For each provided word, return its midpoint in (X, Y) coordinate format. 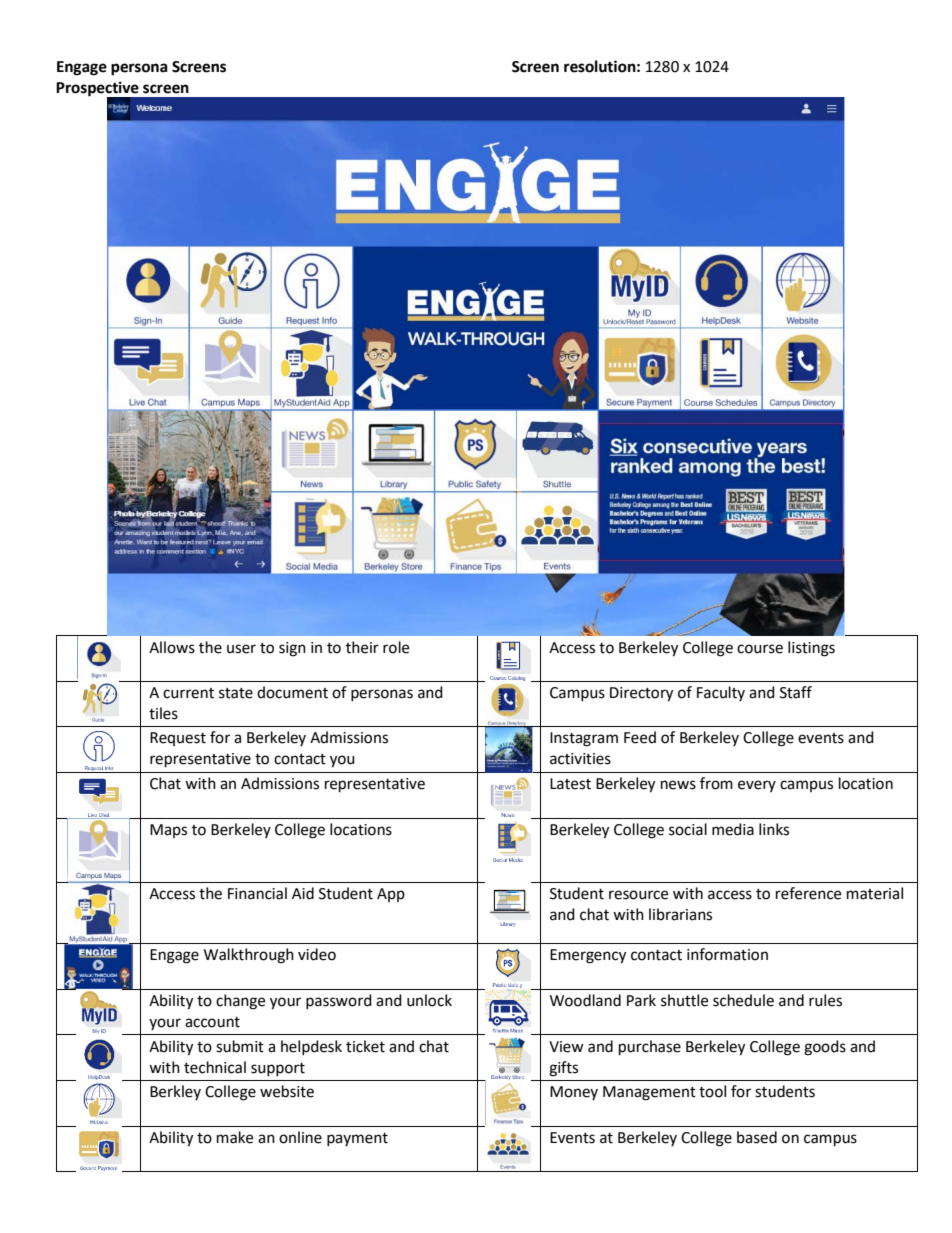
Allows (172, 647)
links (774, 829)
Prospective (98, 90)
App (391, 895)
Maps (168, 831)
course (760, 649)
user (241, 649)
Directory (641, 694)
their (362, 647)
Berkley (175, 1092)
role (396, 647)
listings (811, 649)
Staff (796, 692)
